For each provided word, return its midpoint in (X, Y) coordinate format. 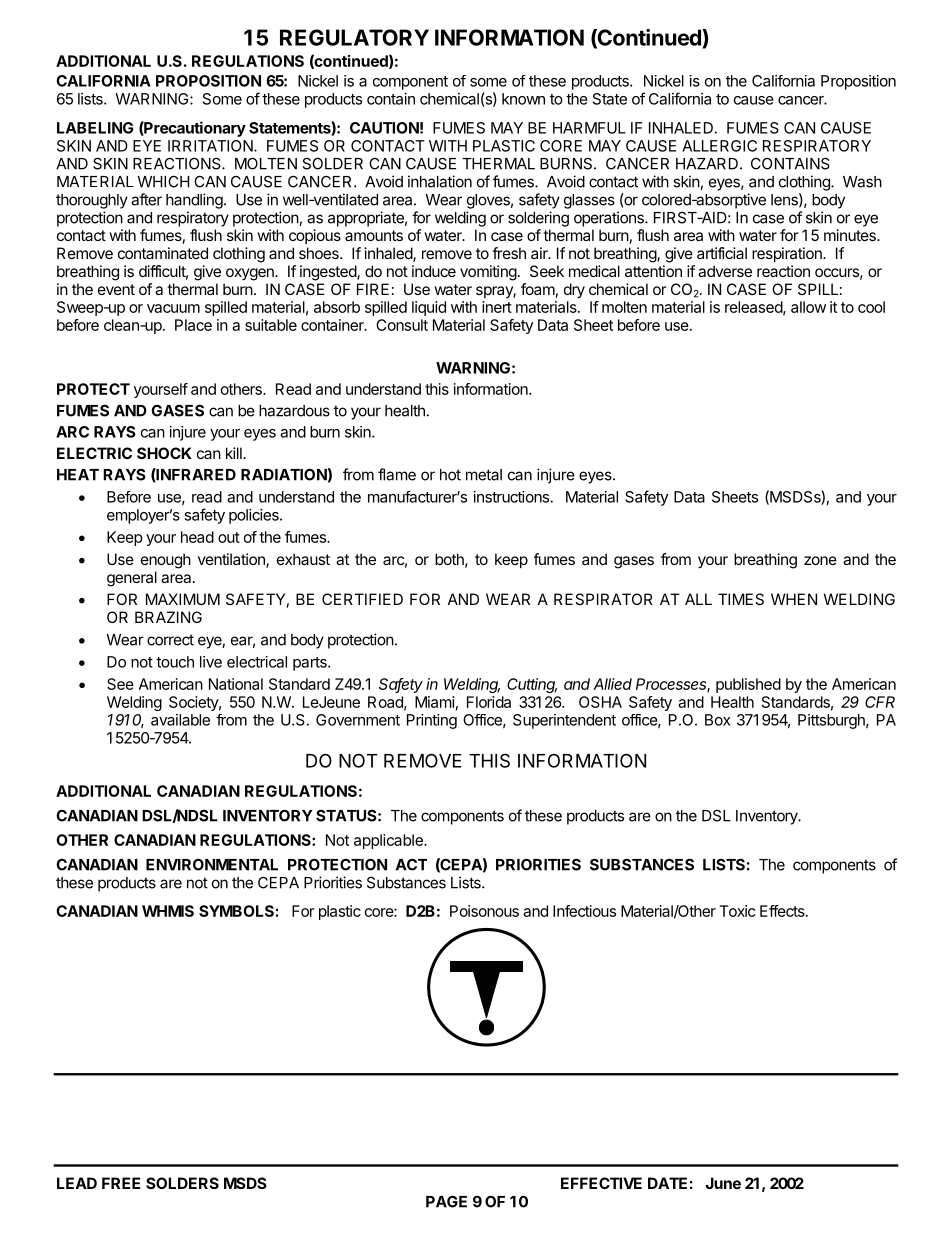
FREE (121, 1183)
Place (193, 325)
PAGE (446, 1201)
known (523, 99)
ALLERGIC (719, 146)
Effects (783, 911)
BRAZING (168, 617)
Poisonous (484, 911)
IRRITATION (211, 146)
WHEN (794, 599)
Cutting (532, 685)
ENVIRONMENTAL (212, 865)
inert (497, 307)
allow (808, 307)
